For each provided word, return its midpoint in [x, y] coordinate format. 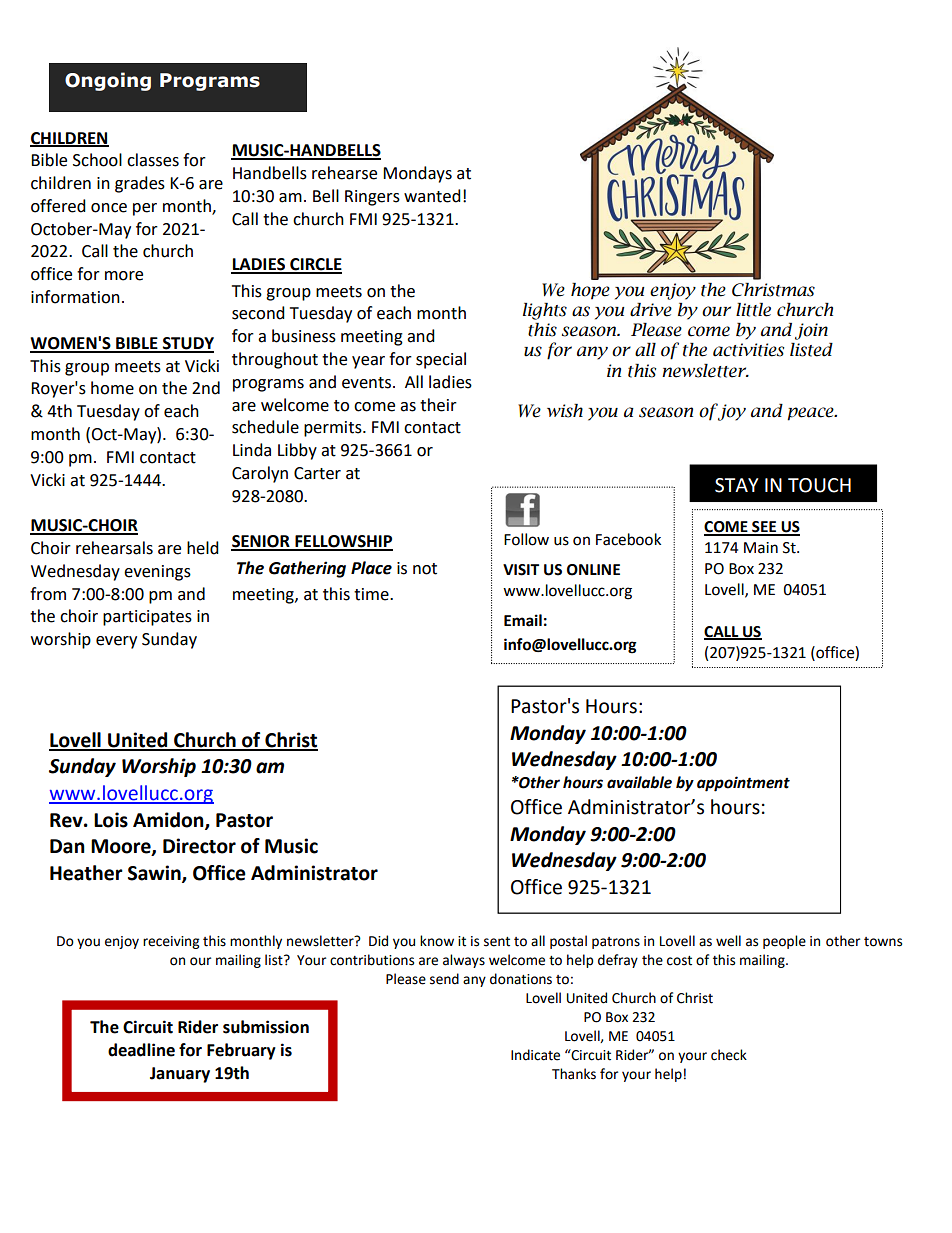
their [438, 405]
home [112, 388]
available [639, 782]
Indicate [535, 1055]
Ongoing [108, 81]
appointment [743, 784]
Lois [111, 820]
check [729, 1055]
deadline [141, 1050]
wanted [432, 196]
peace [811, 414]
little [753, 310]
